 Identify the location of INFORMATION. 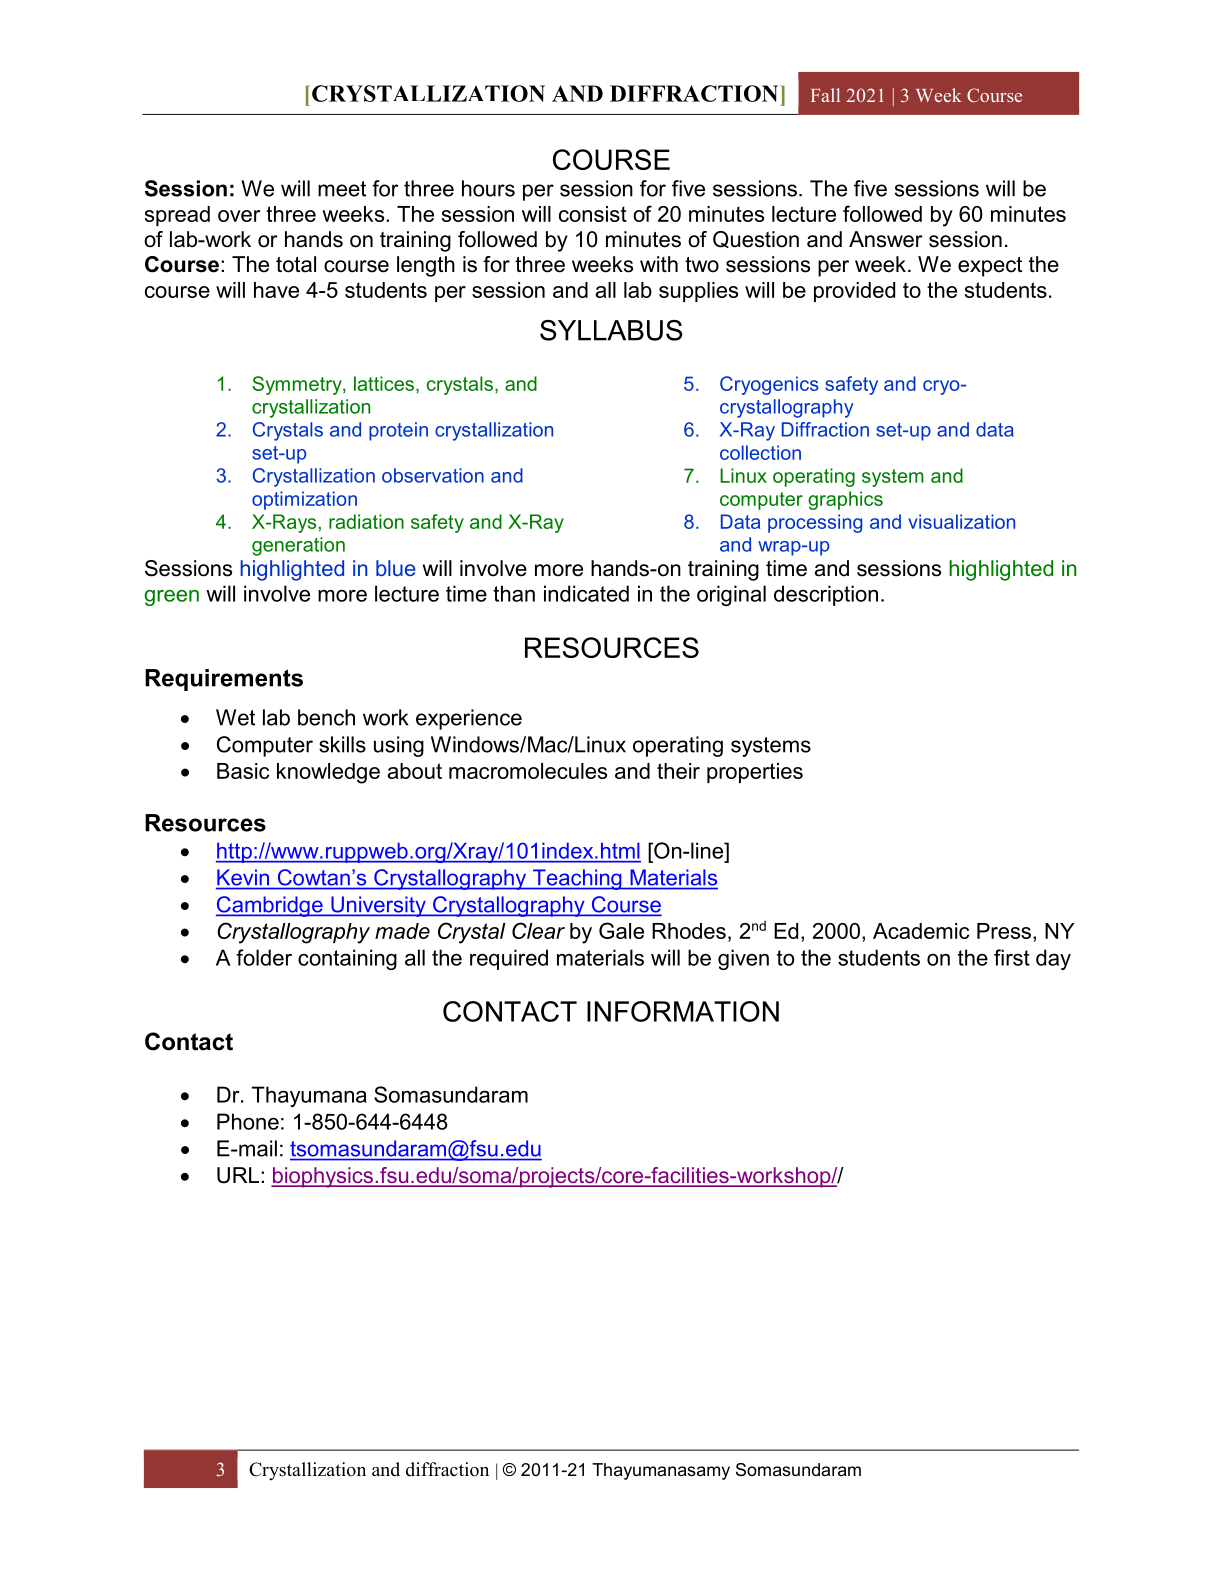
(683, 1011).
